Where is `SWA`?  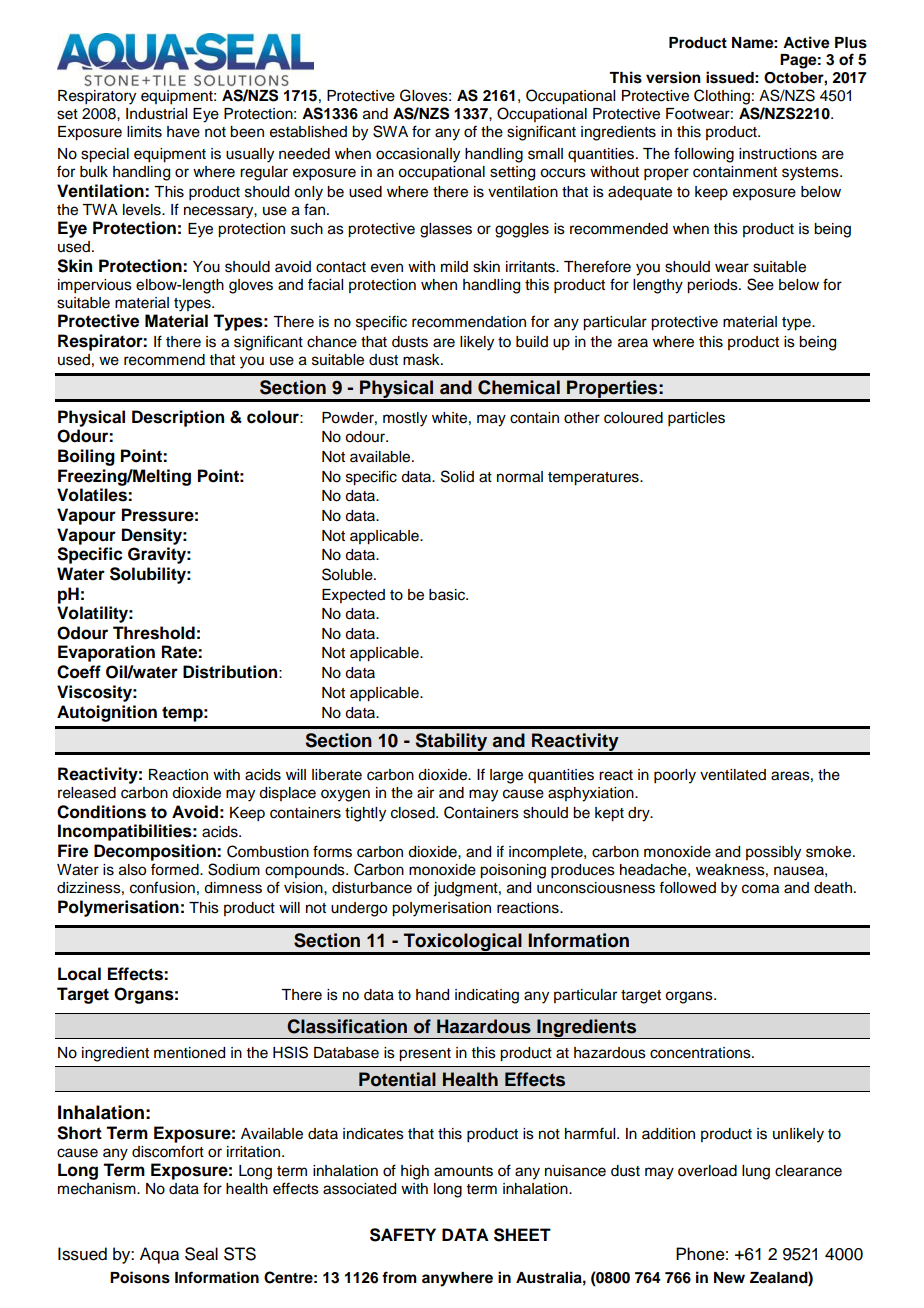 SWA is located at coordinates (390, 131).
